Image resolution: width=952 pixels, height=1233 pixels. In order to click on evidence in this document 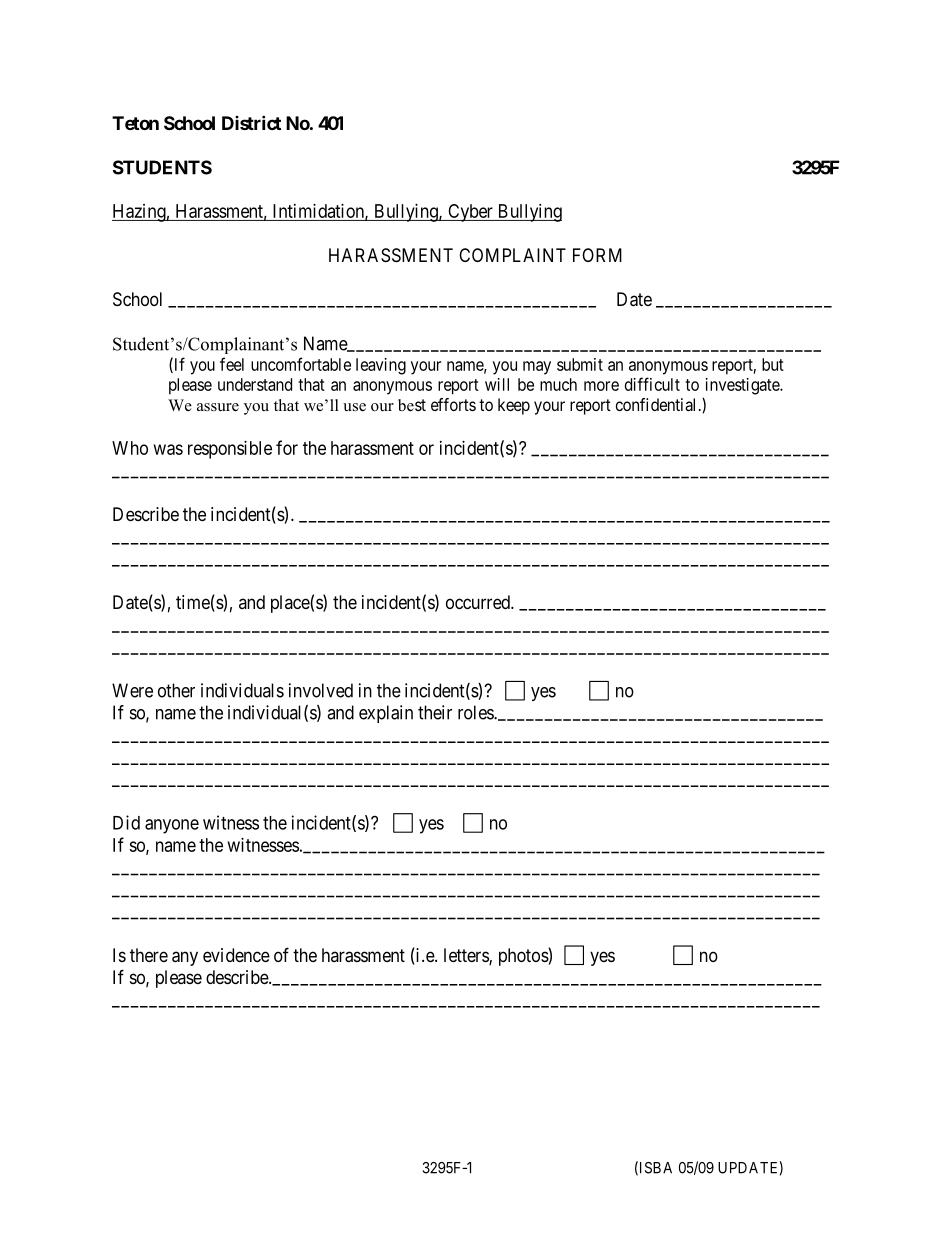, I will do `click(236, 955)`.
